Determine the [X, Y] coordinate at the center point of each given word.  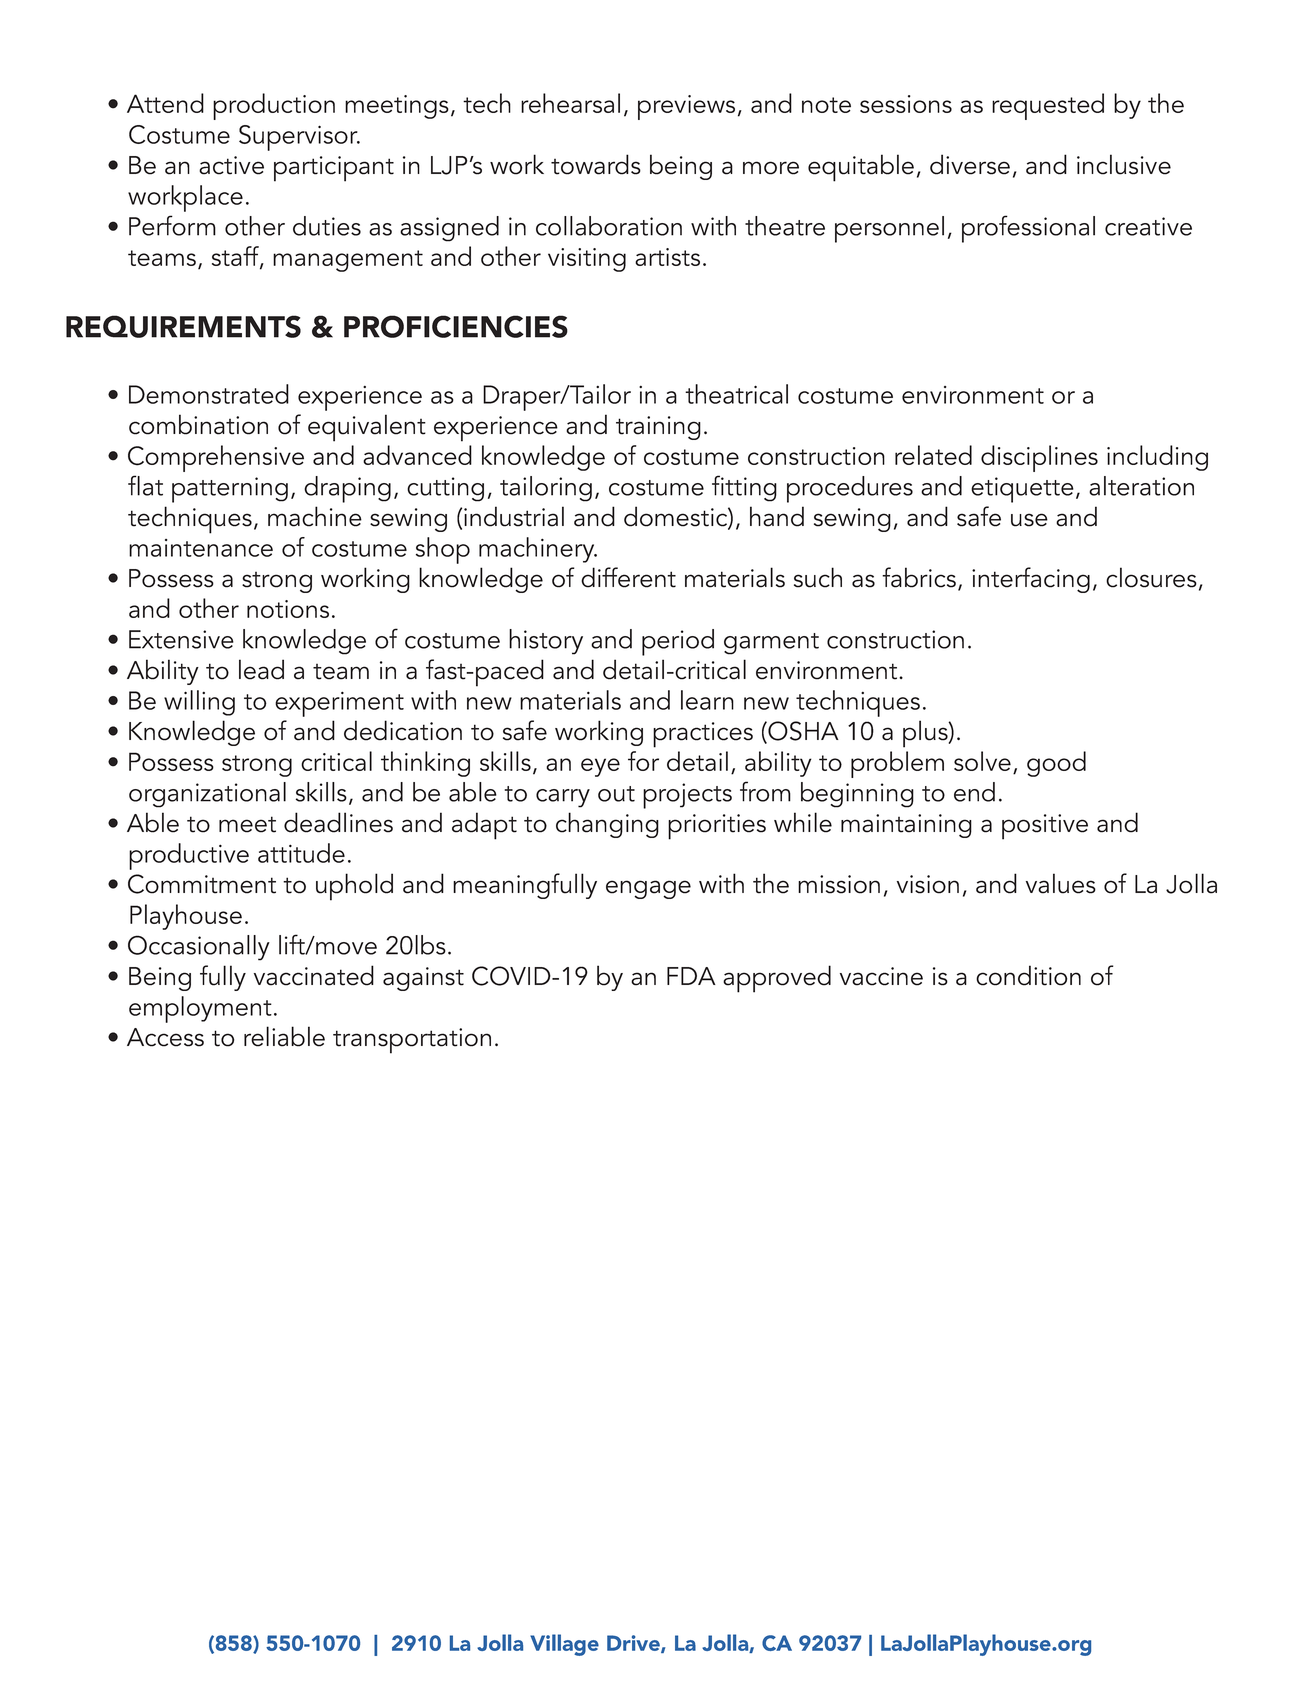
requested [1048, 106]
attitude [301, 853]
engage [648, 889]
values [1061, 883]
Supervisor [299, 138]
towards [596, 164]
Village [564, 1645]
